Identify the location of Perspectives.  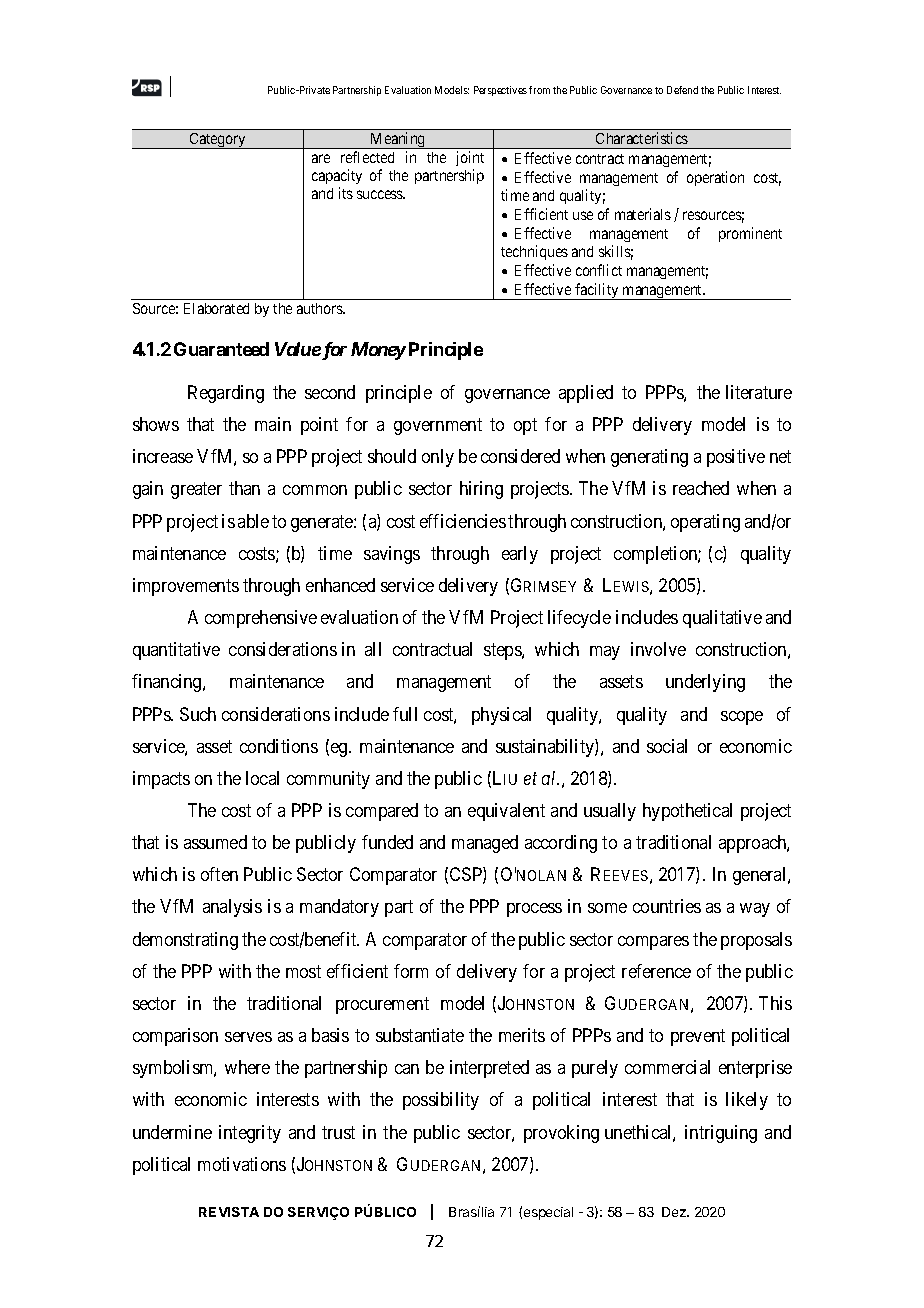
(500, 91).
